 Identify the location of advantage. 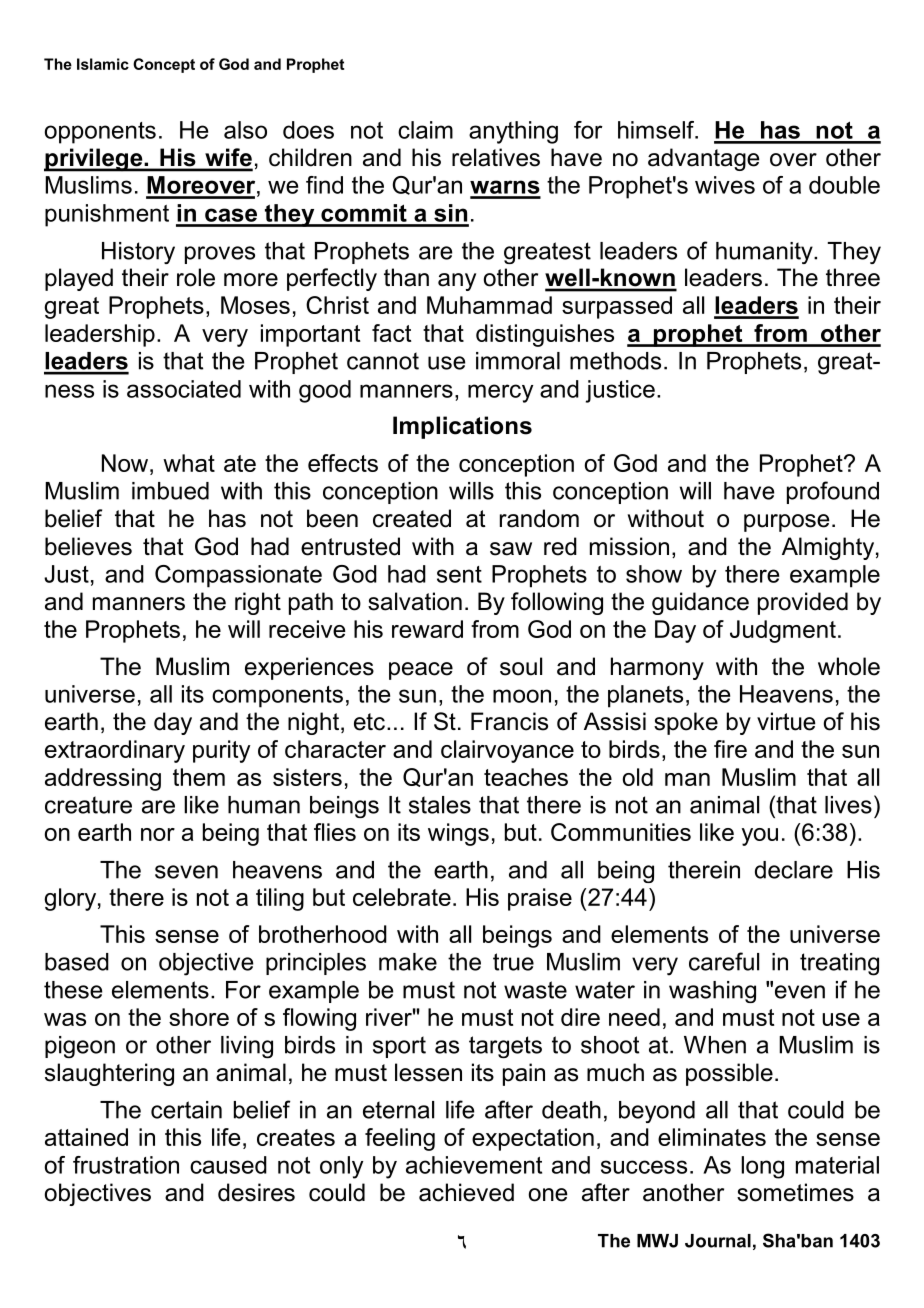
(704, 159).
